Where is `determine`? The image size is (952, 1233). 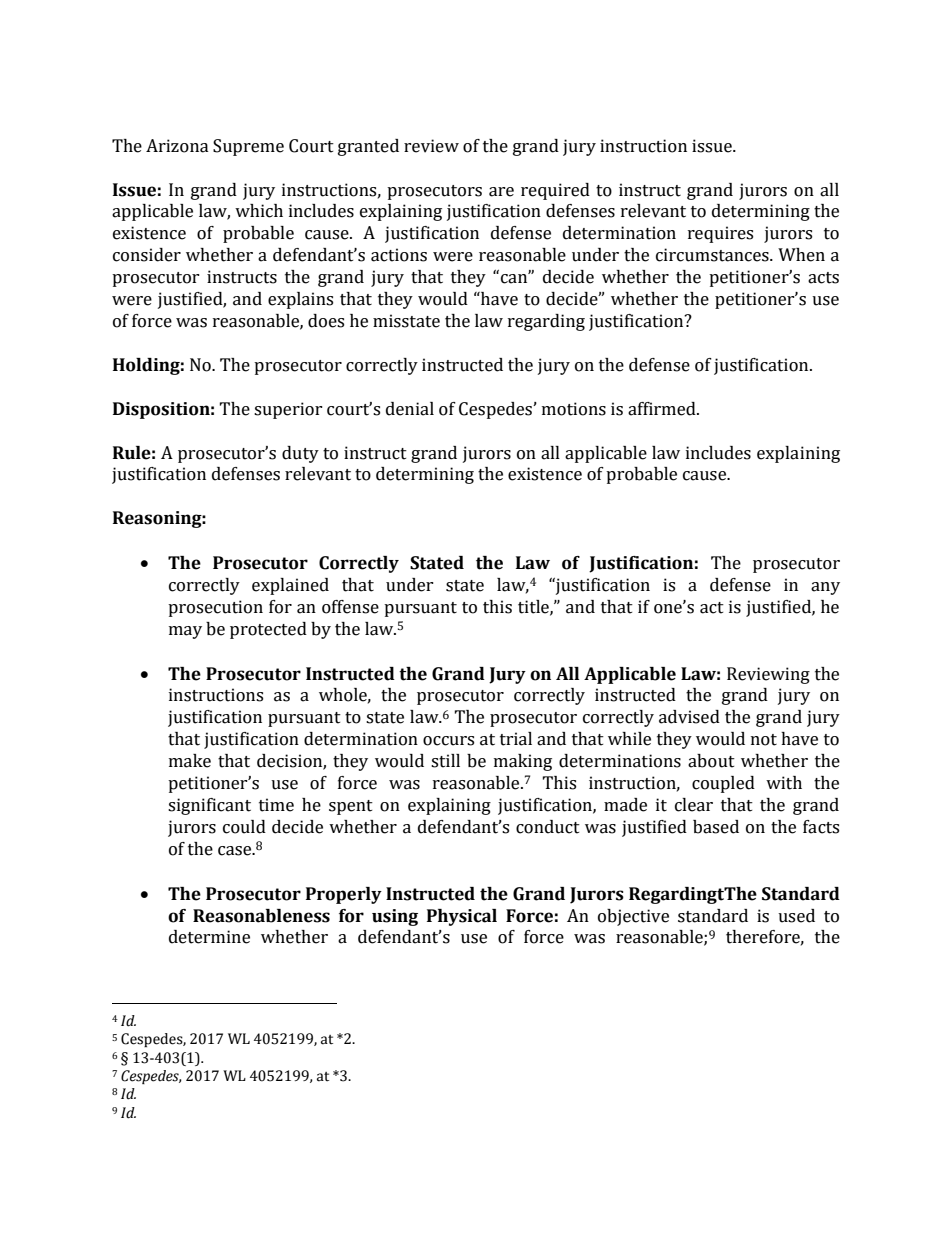 determine is located at coordinates (209, 937).
